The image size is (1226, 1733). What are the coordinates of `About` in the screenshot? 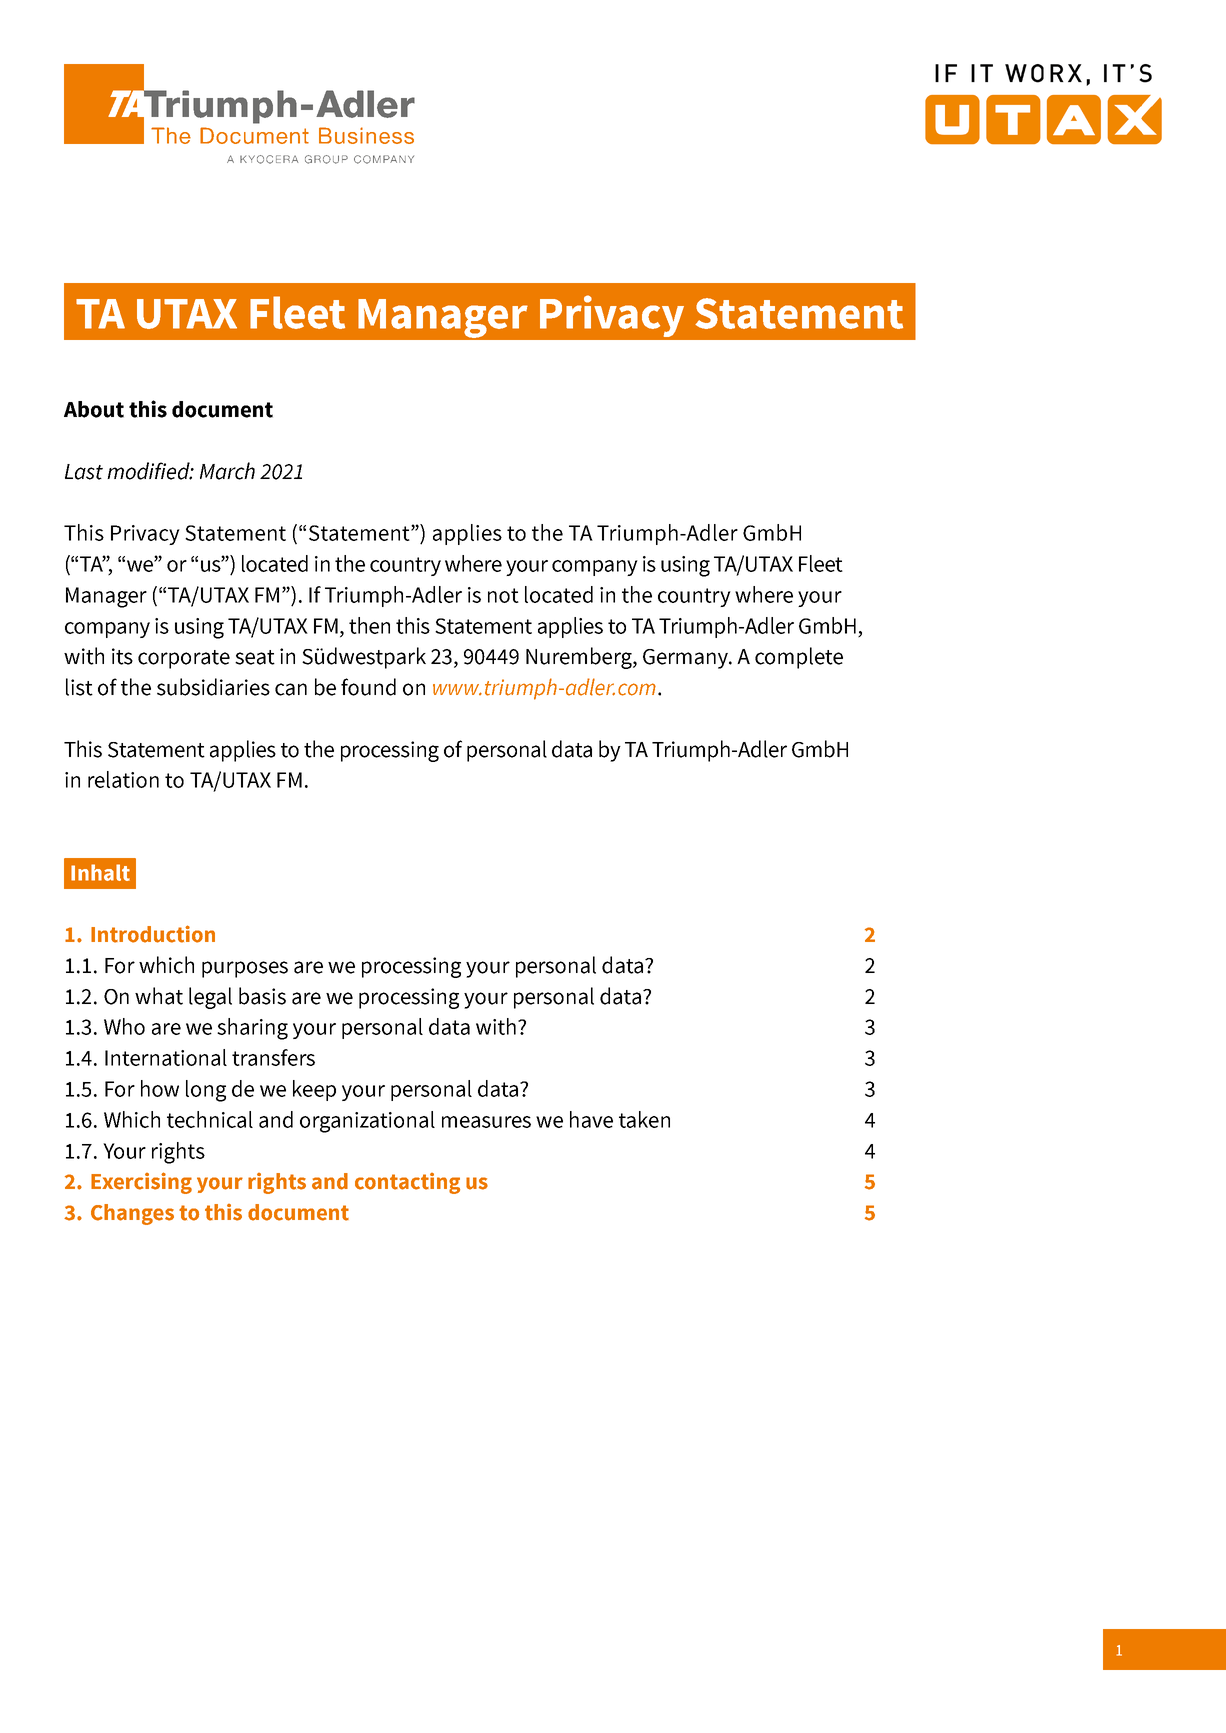 It's located at (94, 409).
